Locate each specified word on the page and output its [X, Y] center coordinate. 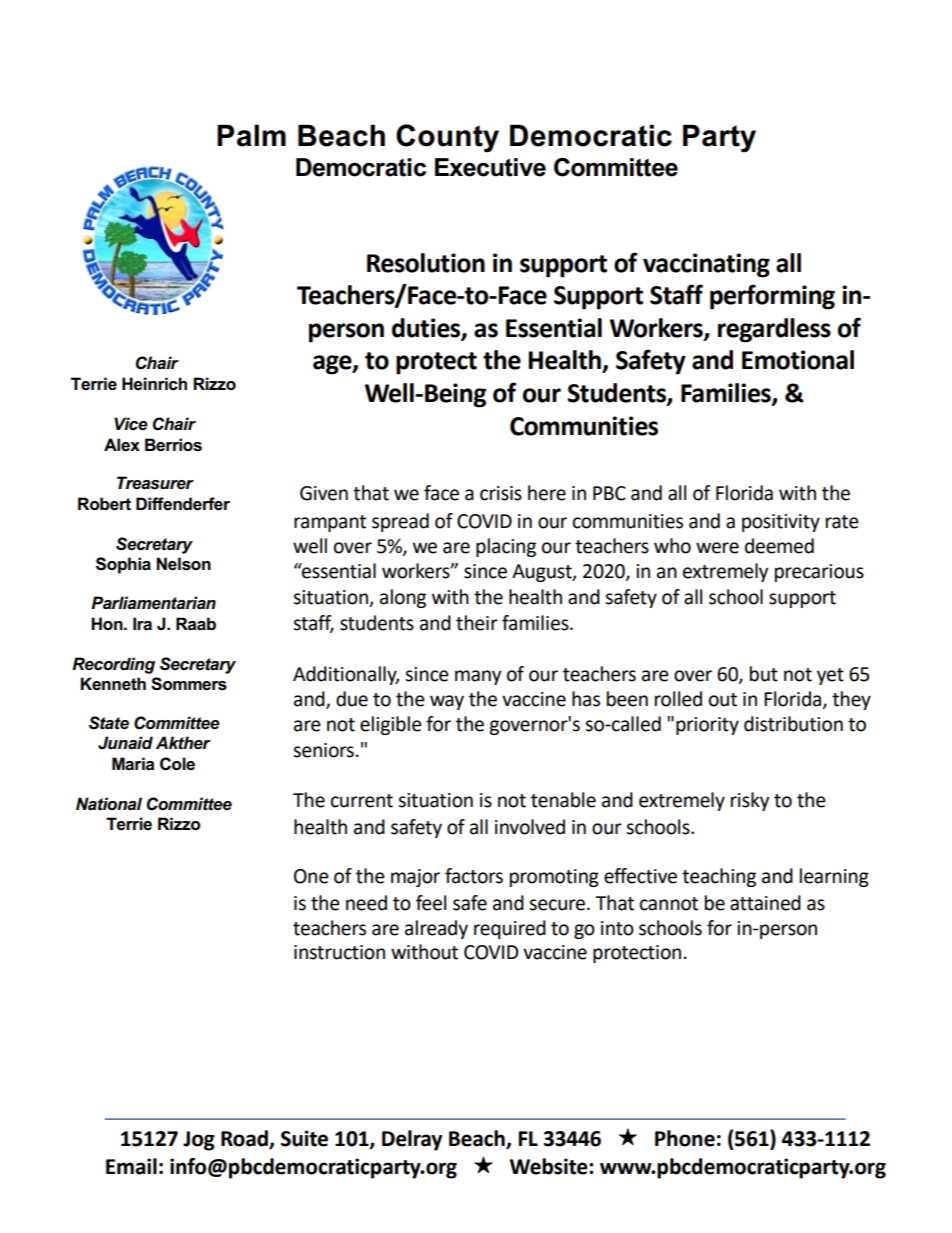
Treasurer [155, 483]
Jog [199, 1141]
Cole [177, 764]
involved [530, 827]
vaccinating [706, 265]
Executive [490, 167]
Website [550, 1166]
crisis [501, 493]
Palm [251, 135]
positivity [781, 523]
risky [750, 801]
